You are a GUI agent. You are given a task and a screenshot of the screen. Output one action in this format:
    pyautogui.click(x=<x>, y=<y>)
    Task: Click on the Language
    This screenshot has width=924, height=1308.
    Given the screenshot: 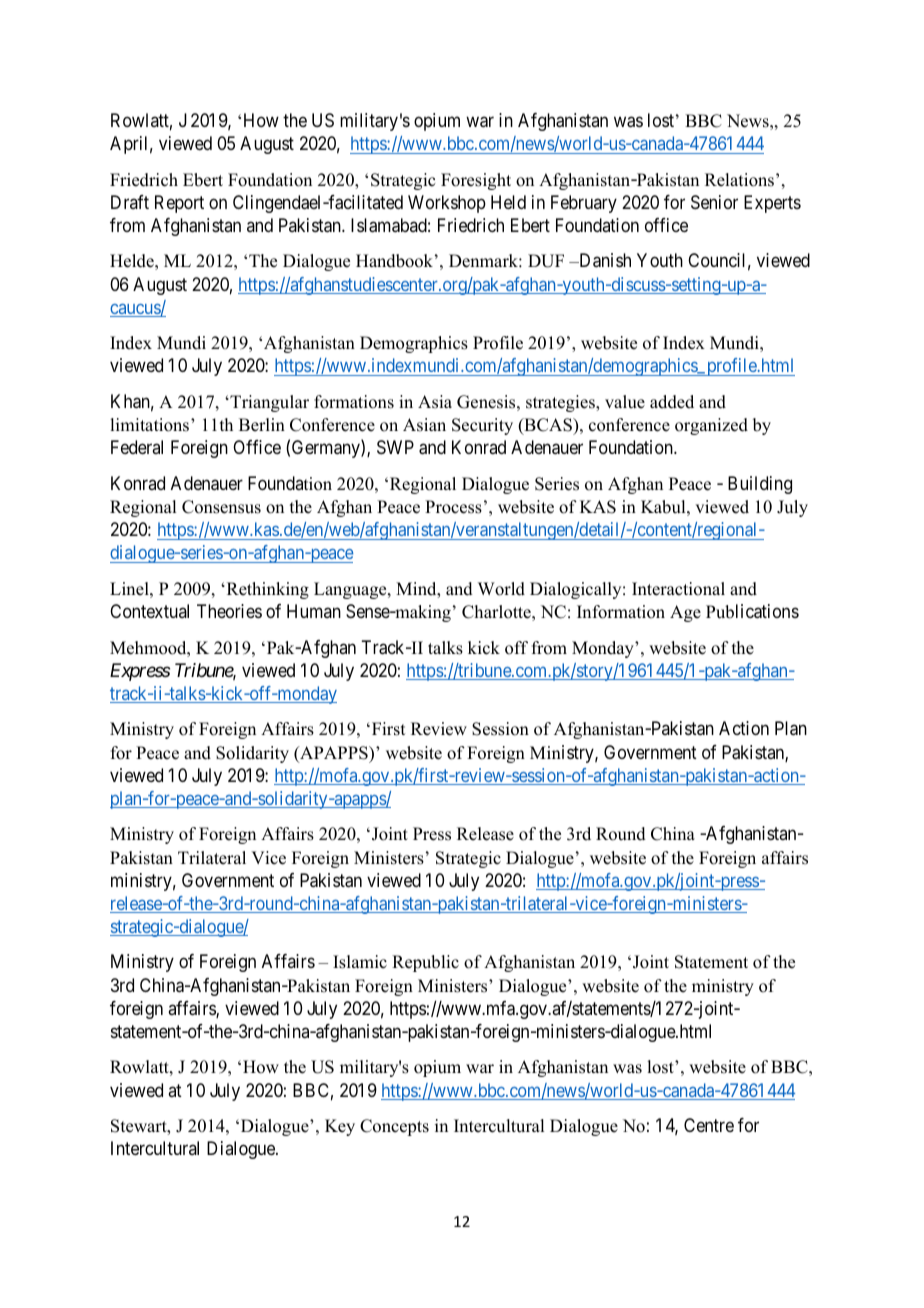 What is the action you would take?
    pyautogui.click(x=351, y=590)
